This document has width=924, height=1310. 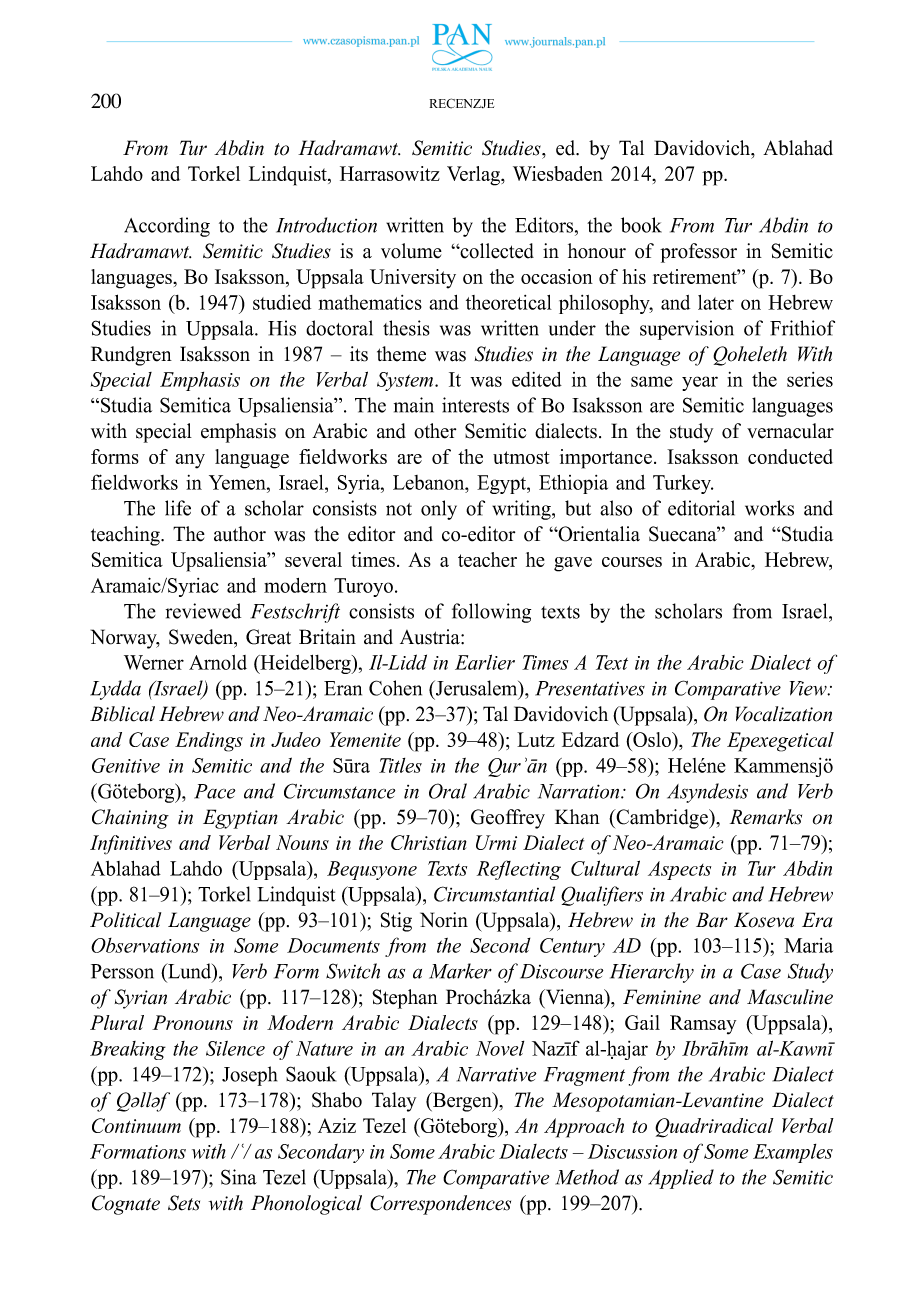 I want to click on Turkey, so click(x=683, y=484).
